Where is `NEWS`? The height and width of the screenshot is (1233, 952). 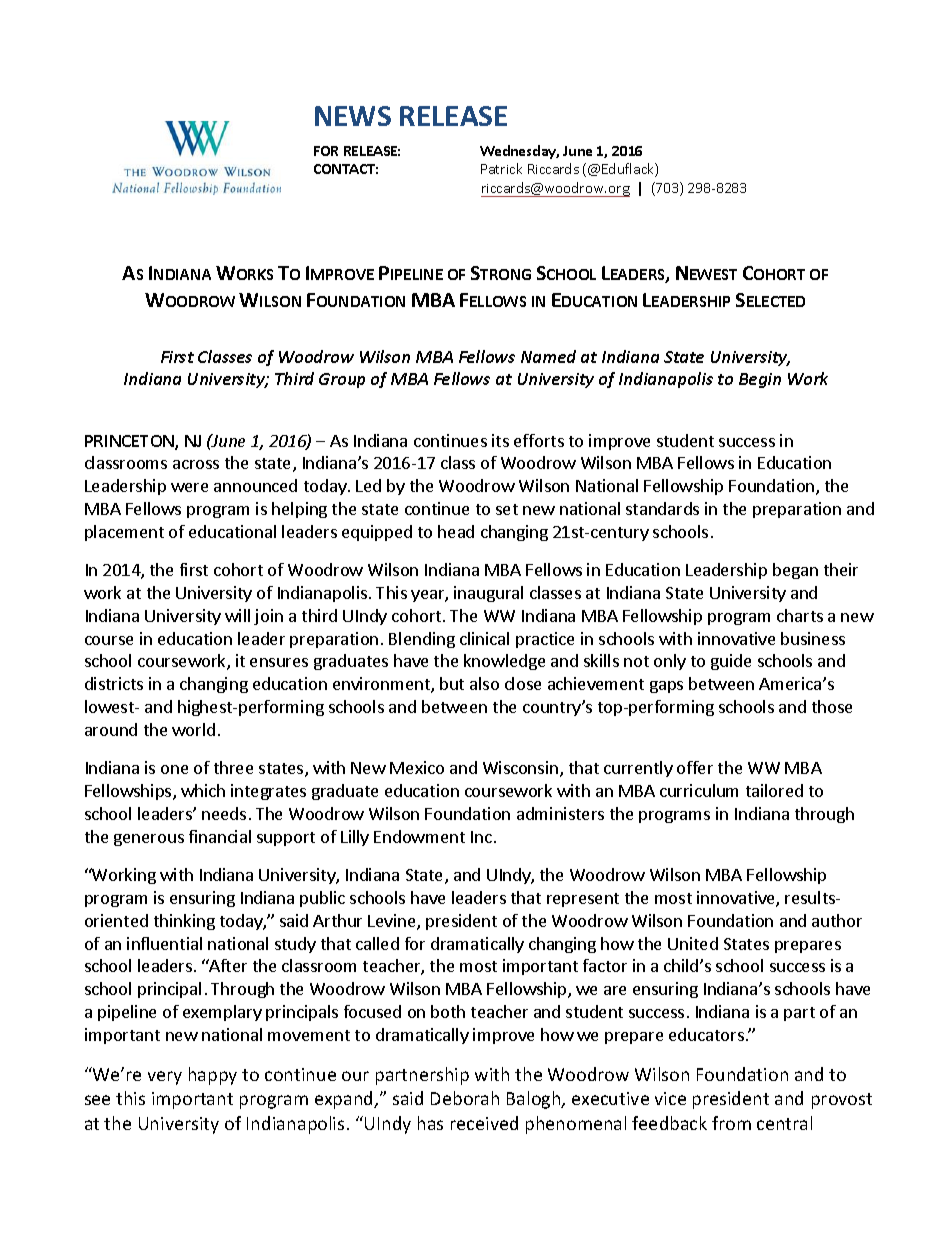 NEWS is located at coordinates (353, 116).
